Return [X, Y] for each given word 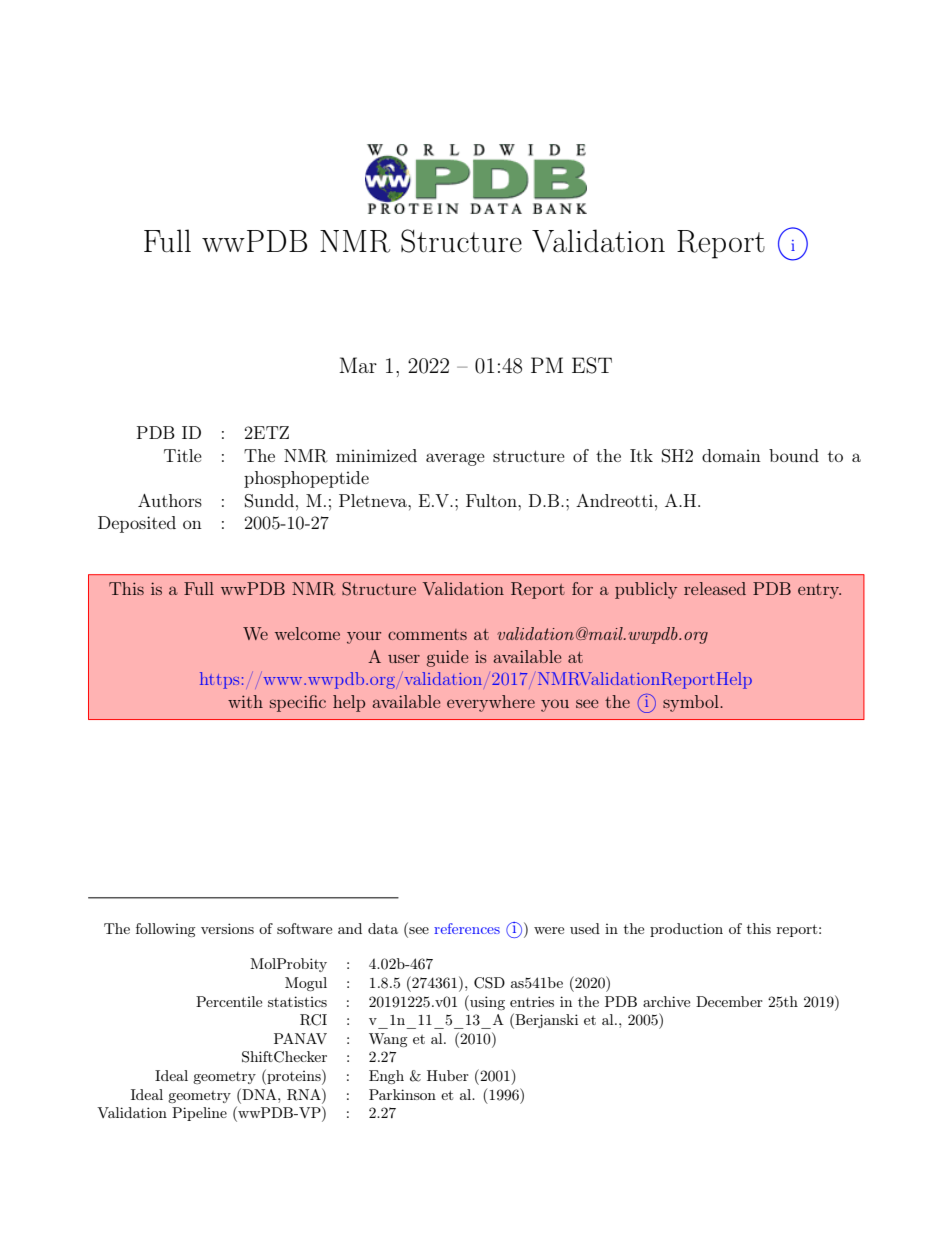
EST [592, 365]
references [467, 928]
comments [427, 634]
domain [731, 455]
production [686, 930]
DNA [259, 1094]
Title [183, 455]
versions [227, 928]
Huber [448, 1075]
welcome [307, 633]
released [715, 588]
